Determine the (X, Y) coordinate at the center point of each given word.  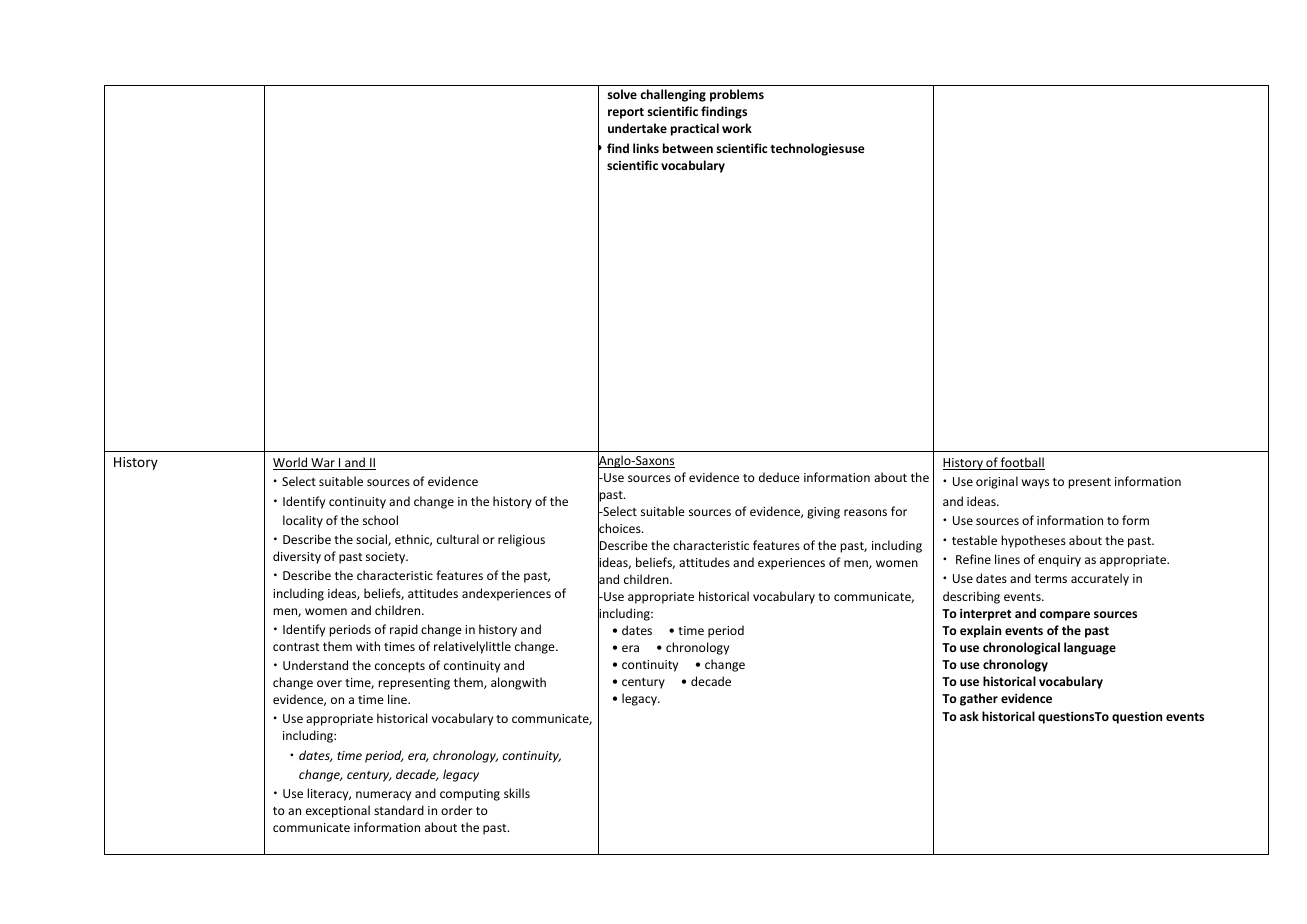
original (997, 482)
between (688, 148)
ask (969, 716)
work (737, 128)
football (1022, 463)
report (626, 113)
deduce (779, 477)
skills (517, 793)
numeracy (383, 796)
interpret (985, 614)
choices (620, 528)
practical (695, 129)
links (646, 148)
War (323, 464)
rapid (404, 630)
